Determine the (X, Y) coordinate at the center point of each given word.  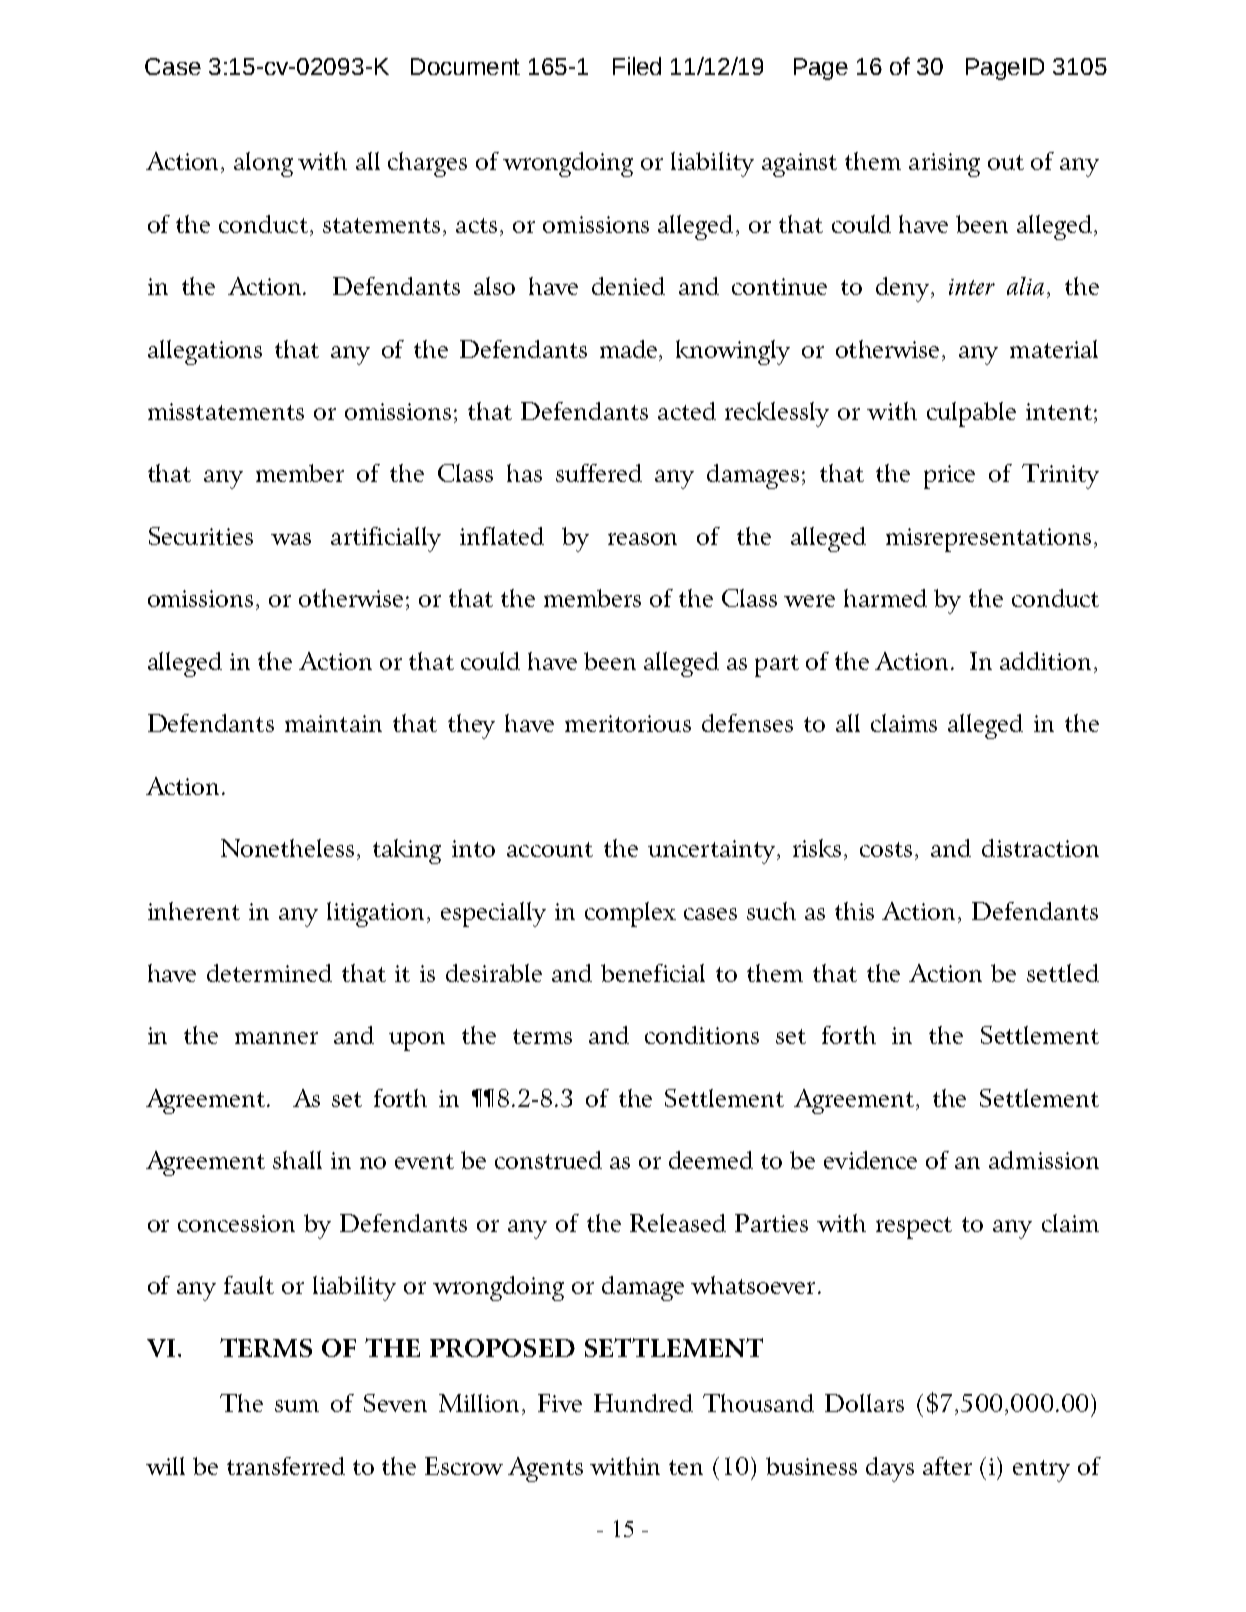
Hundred (643, 1403)
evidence (870, 1160)
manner (276, 1038)
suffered (599, 473)
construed (548, 1160)
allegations (205, 352)
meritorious (628, 723)
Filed (637, 66)
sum (297, 1406)
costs (886, 849)
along (263, 164)
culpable (971, 414)
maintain (333, 723)
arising (944, 165)
